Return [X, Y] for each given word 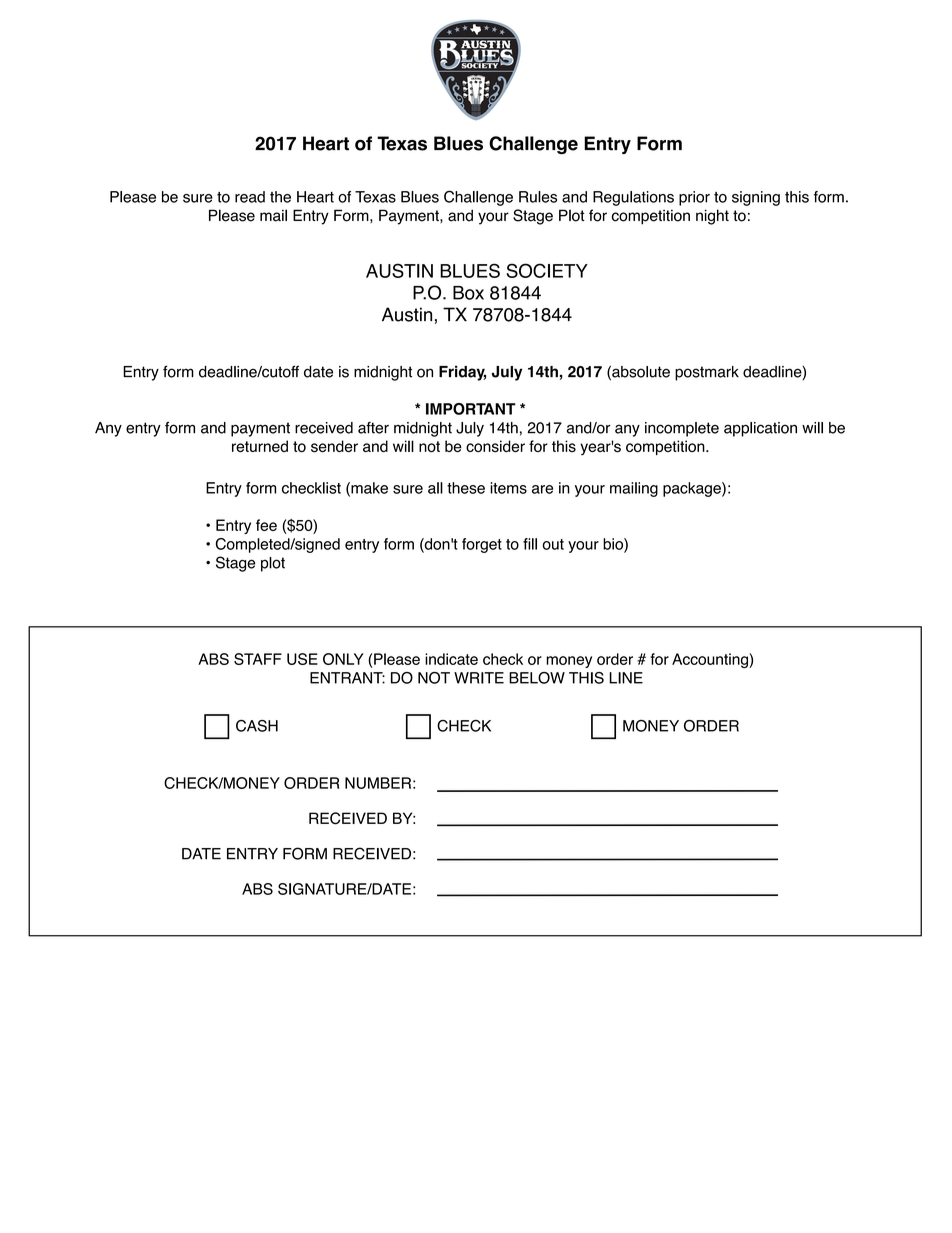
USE [302, 659]
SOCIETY [547, 270]
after [373, 428]
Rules [538, 197]
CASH [257, 726]
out [553, 544]
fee [266, 525]
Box [468, 293]
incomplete [682, 429]
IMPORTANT [471, 409]
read [250, 197]
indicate [451, 659]
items [508, 488]
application [760, 429]
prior [694, 198]
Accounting [711, 660]
